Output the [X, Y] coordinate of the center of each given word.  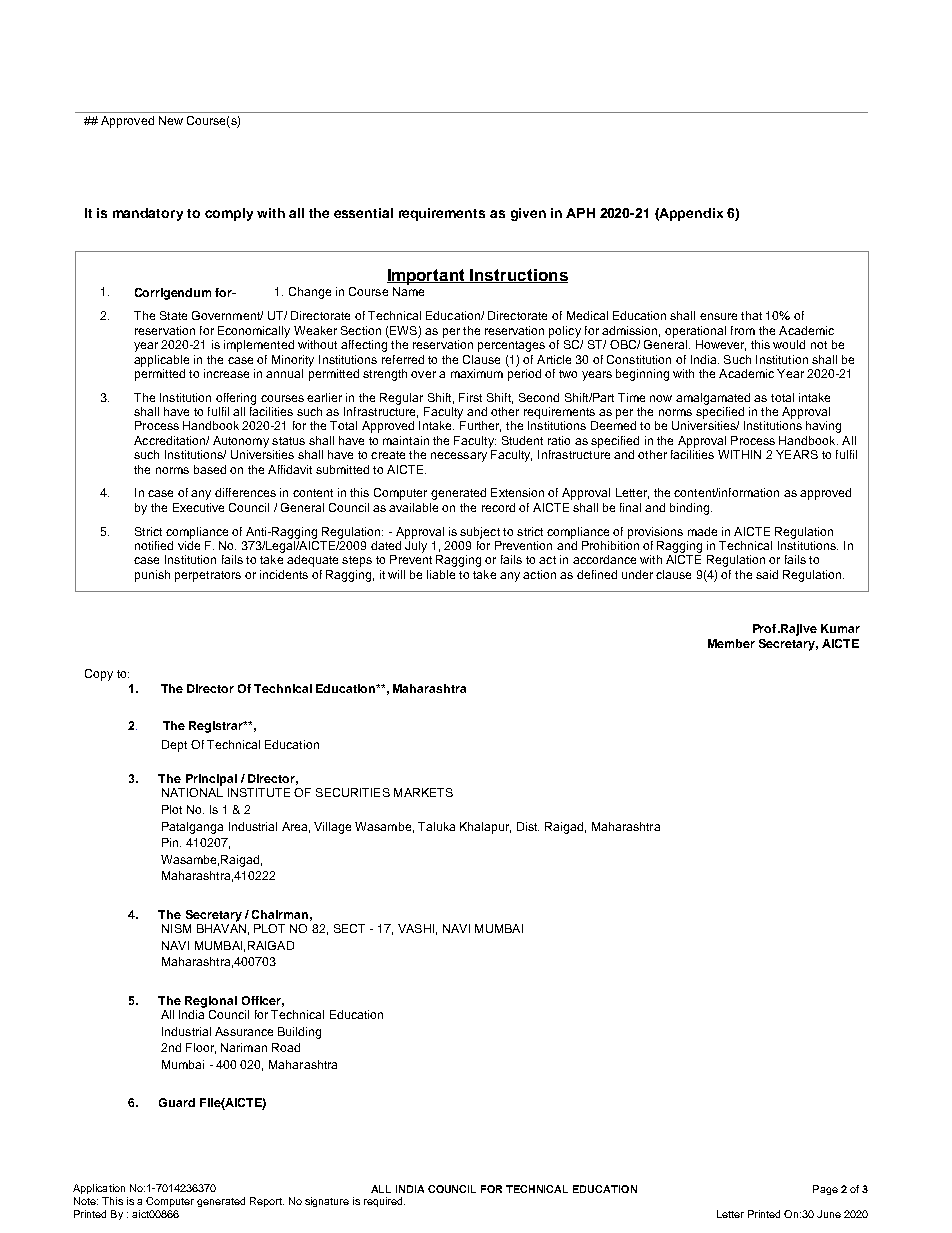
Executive [198, 507]
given [528, 214]
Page [825, 1190]
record [498, 507]
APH [580, 213]
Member [731, 643]
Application [99, 1189]
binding [691, 509]
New [171, 120]
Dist [528, 826]
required [384, 1202]
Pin [171, 842]
